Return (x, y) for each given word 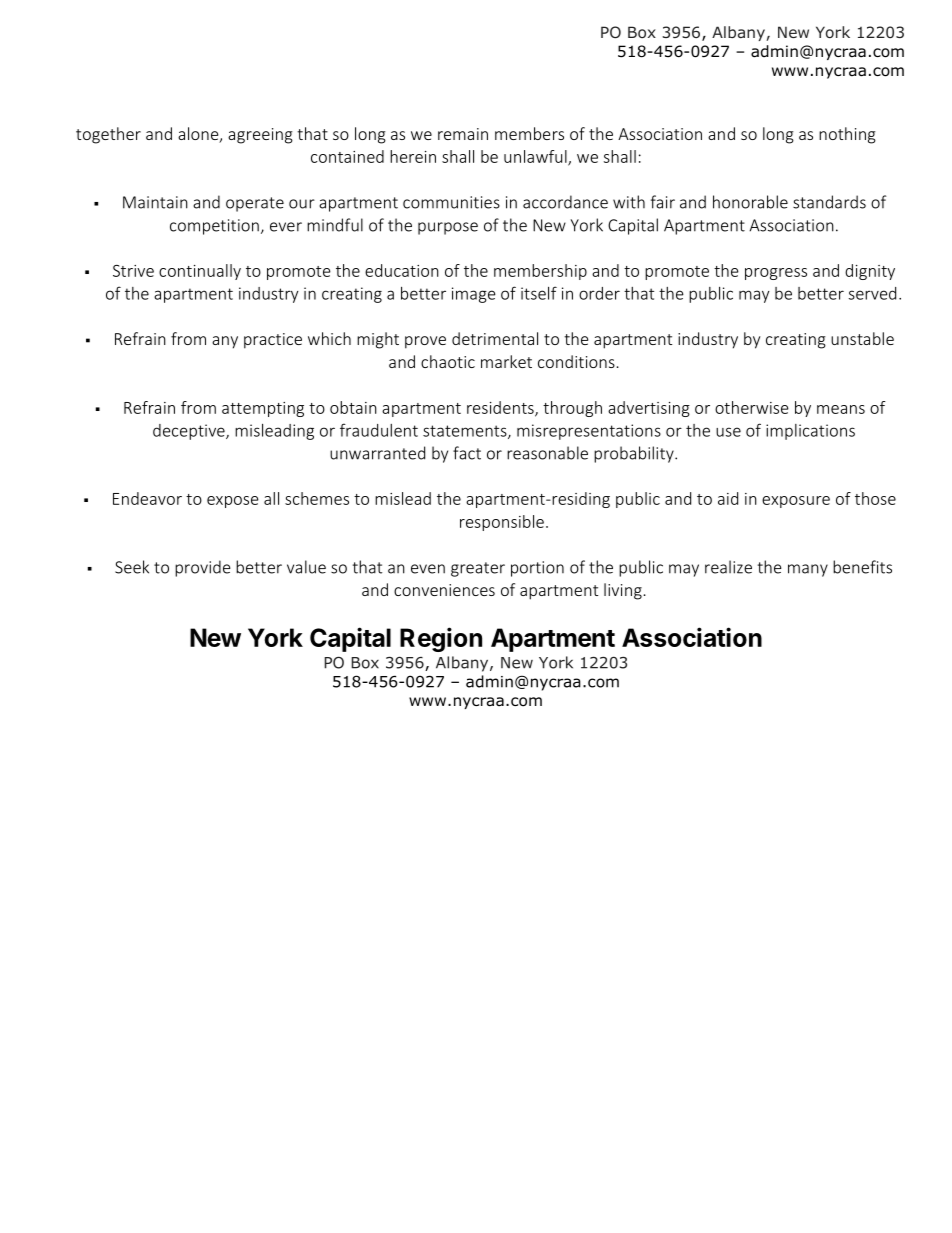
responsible (502, 523)
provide (203, 568)
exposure (796, 502)
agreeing (260, 136)
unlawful (536, 157)
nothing (847, 135)
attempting (263, 409)
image (474, 295)
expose (233, 502)
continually (200, 272)
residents (501, 408)
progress (776, 274)
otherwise (752, 407)
